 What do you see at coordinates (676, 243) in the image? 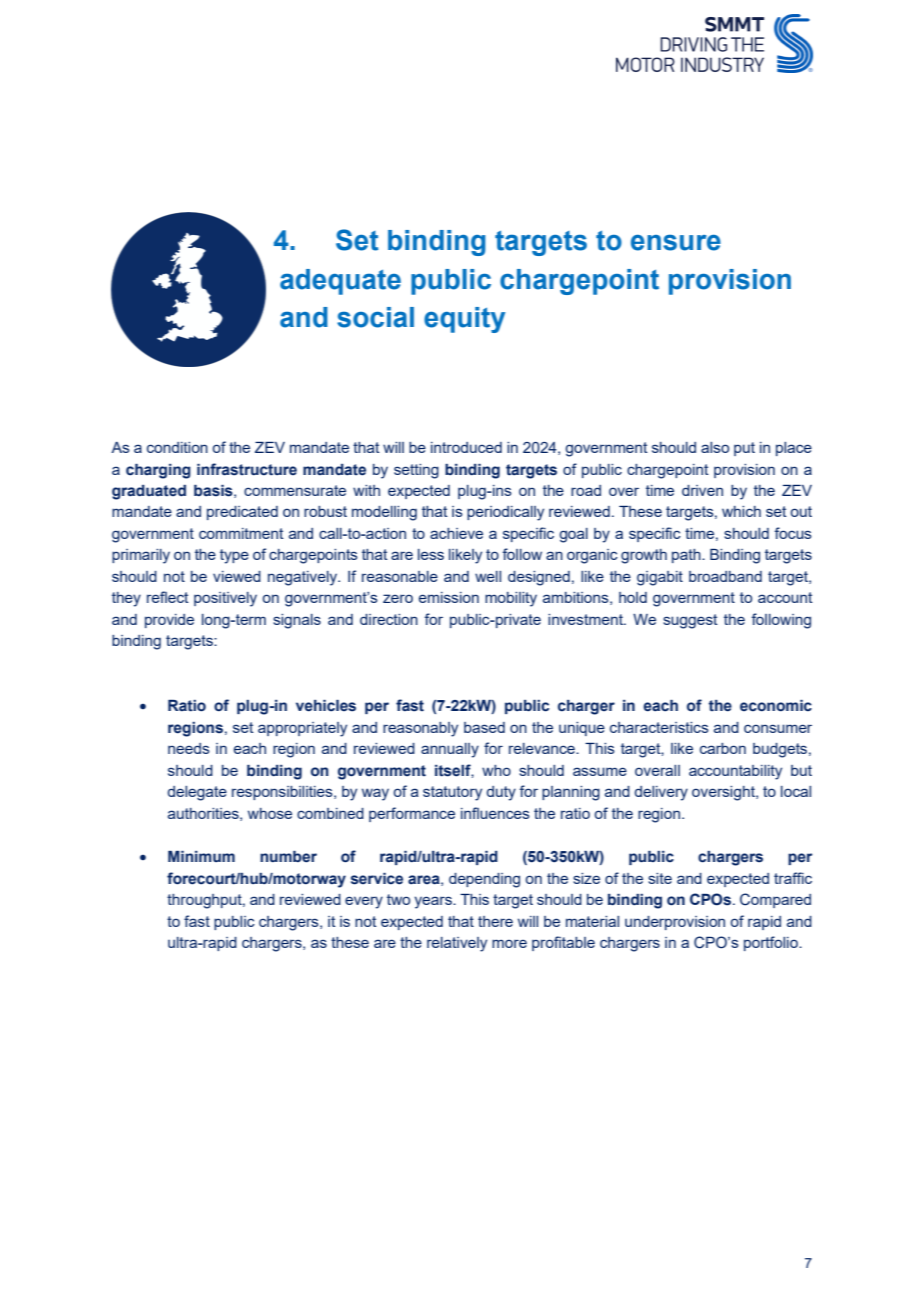
I see `ensure` at bounding box center [676, 243].
